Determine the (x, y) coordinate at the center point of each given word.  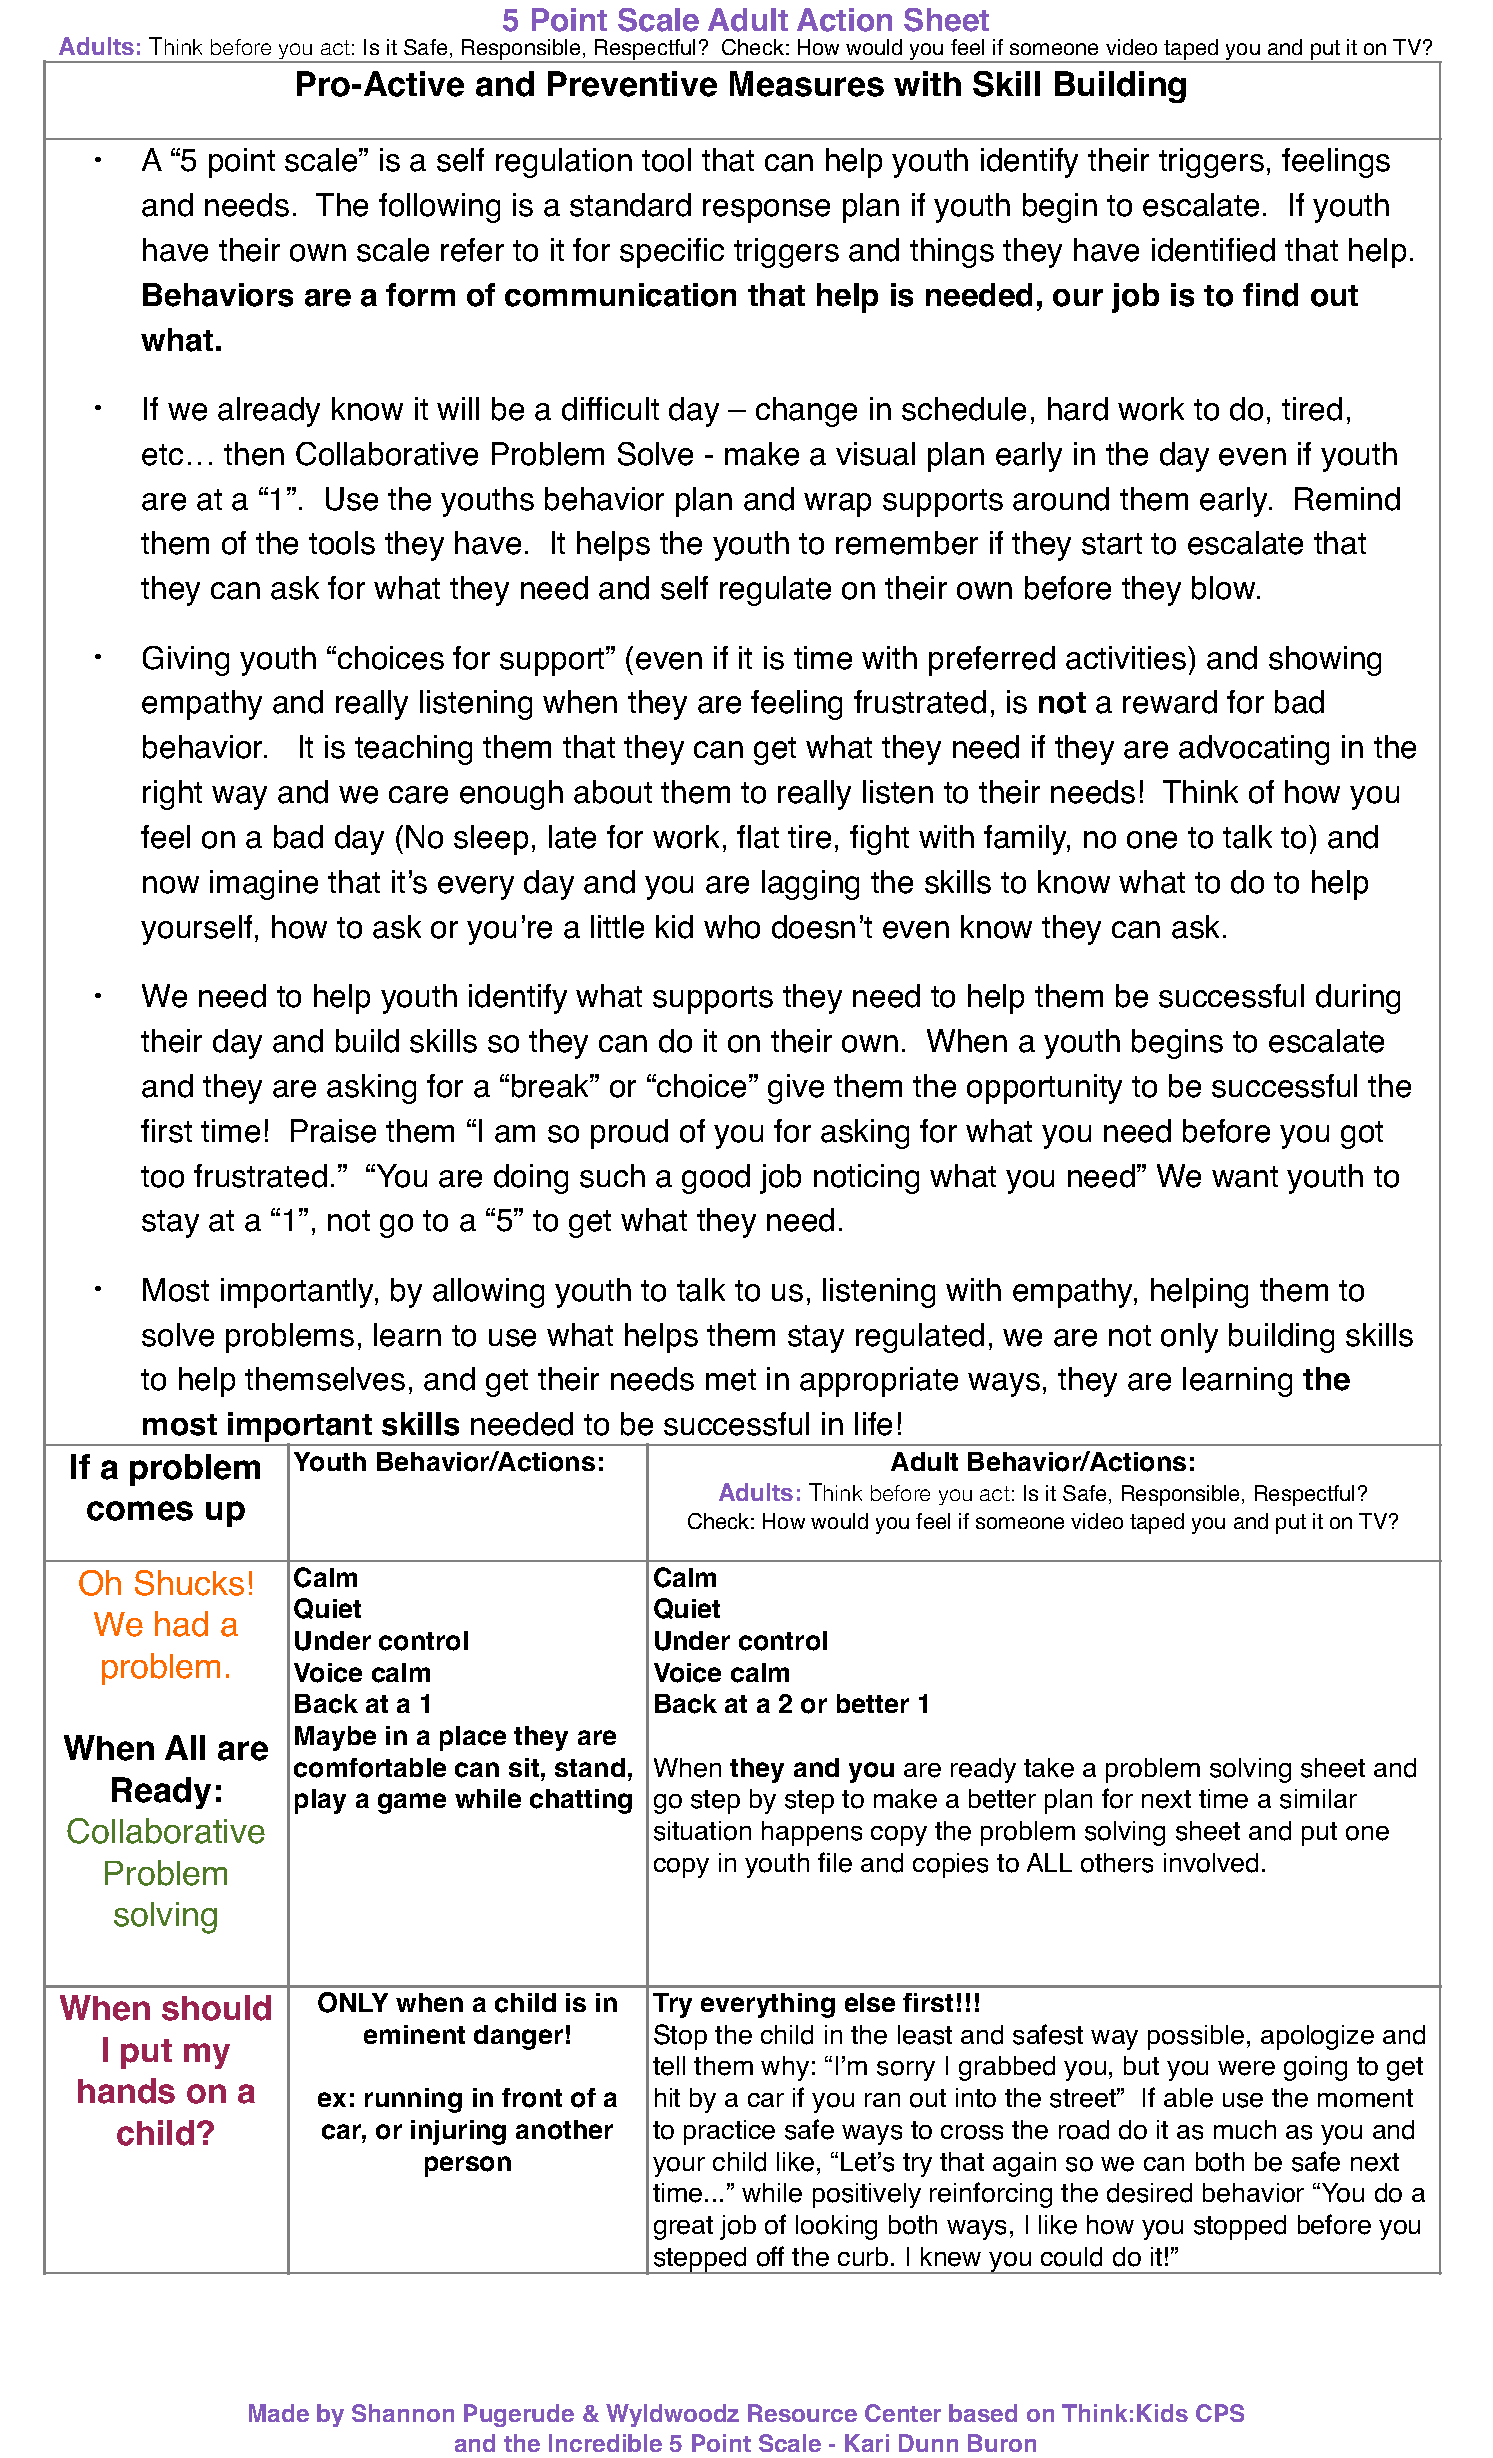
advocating (1254, 750)
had (181, 1624)
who (732, 927)
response (766, 211)
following (439, 208)
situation (702, 1831)
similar (1318, 1799)
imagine (264, 885)
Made (279, 2413)
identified (1213, 250)
